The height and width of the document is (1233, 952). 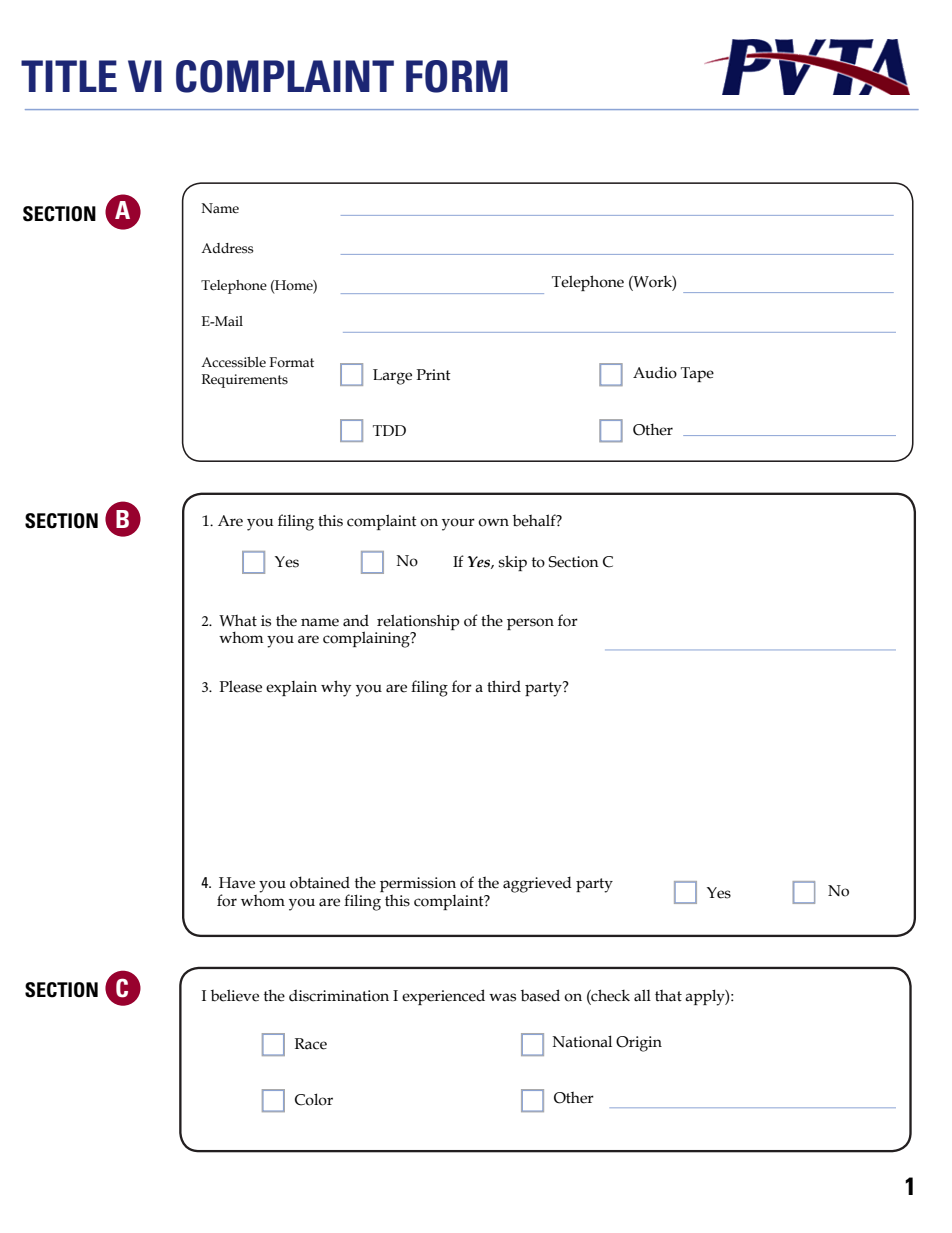 What do you see at coordinates (655, 372) in the document?
I see `Audio` at bounding box center [655, 372].
